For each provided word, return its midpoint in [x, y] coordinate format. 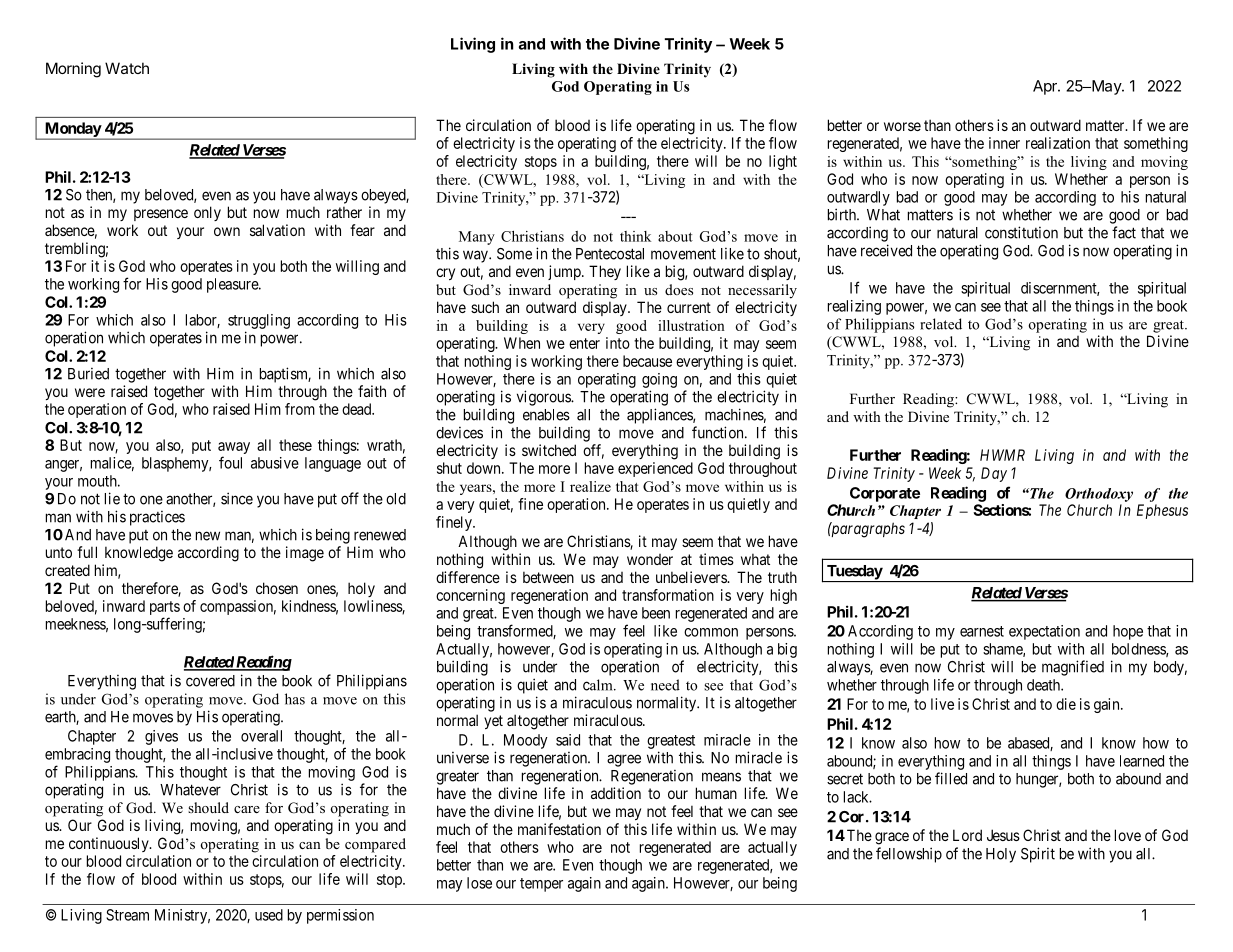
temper [541, 885]
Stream [127, 915]
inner [1004, 143]
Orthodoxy [1099, 495]
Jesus [1003, 835]
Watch [127, 68]
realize [590, 486]
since [237, 498]
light [783, 162]
